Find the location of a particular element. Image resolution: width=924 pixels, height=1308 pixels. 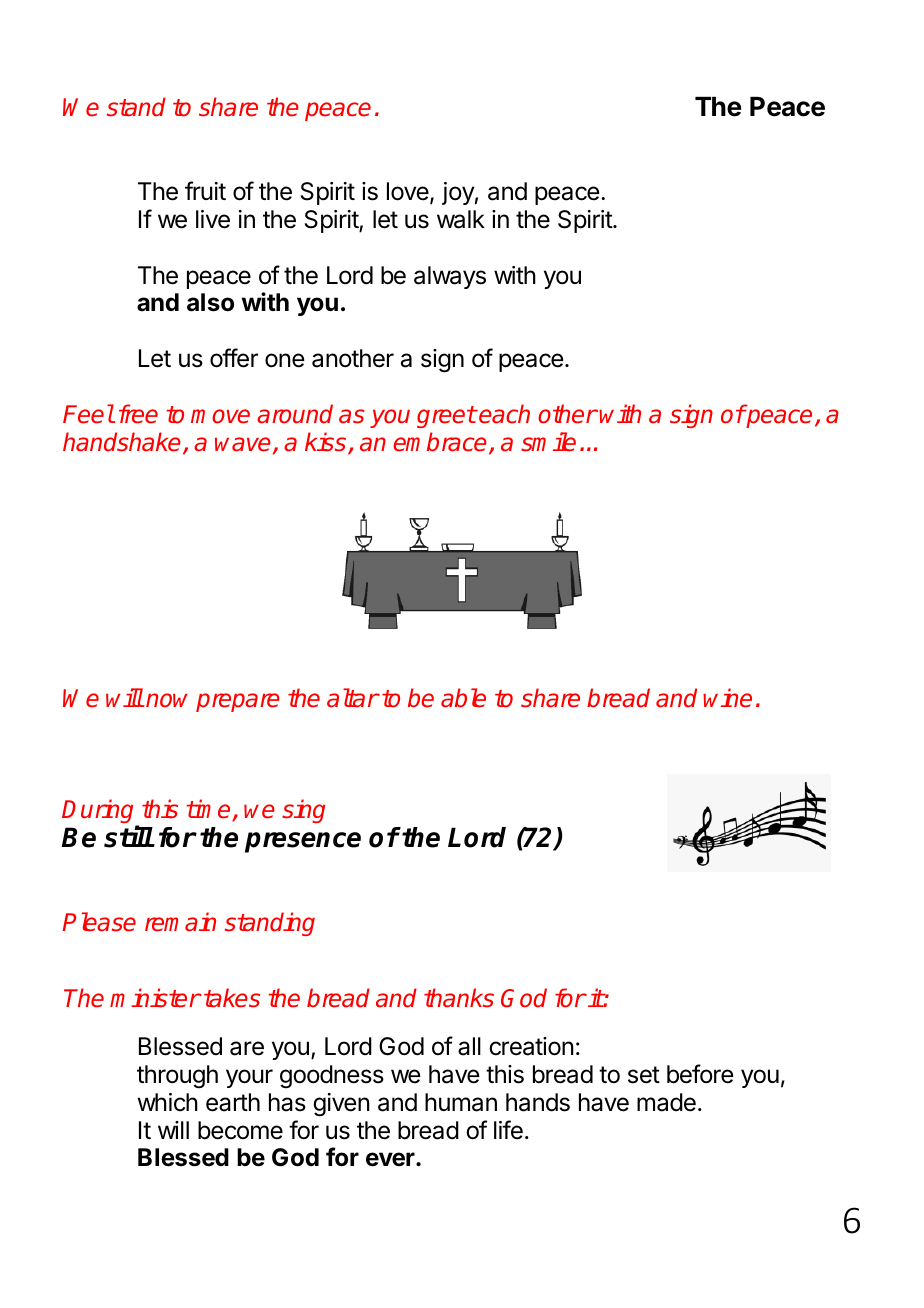

move is located at coordinates (220, 416).
